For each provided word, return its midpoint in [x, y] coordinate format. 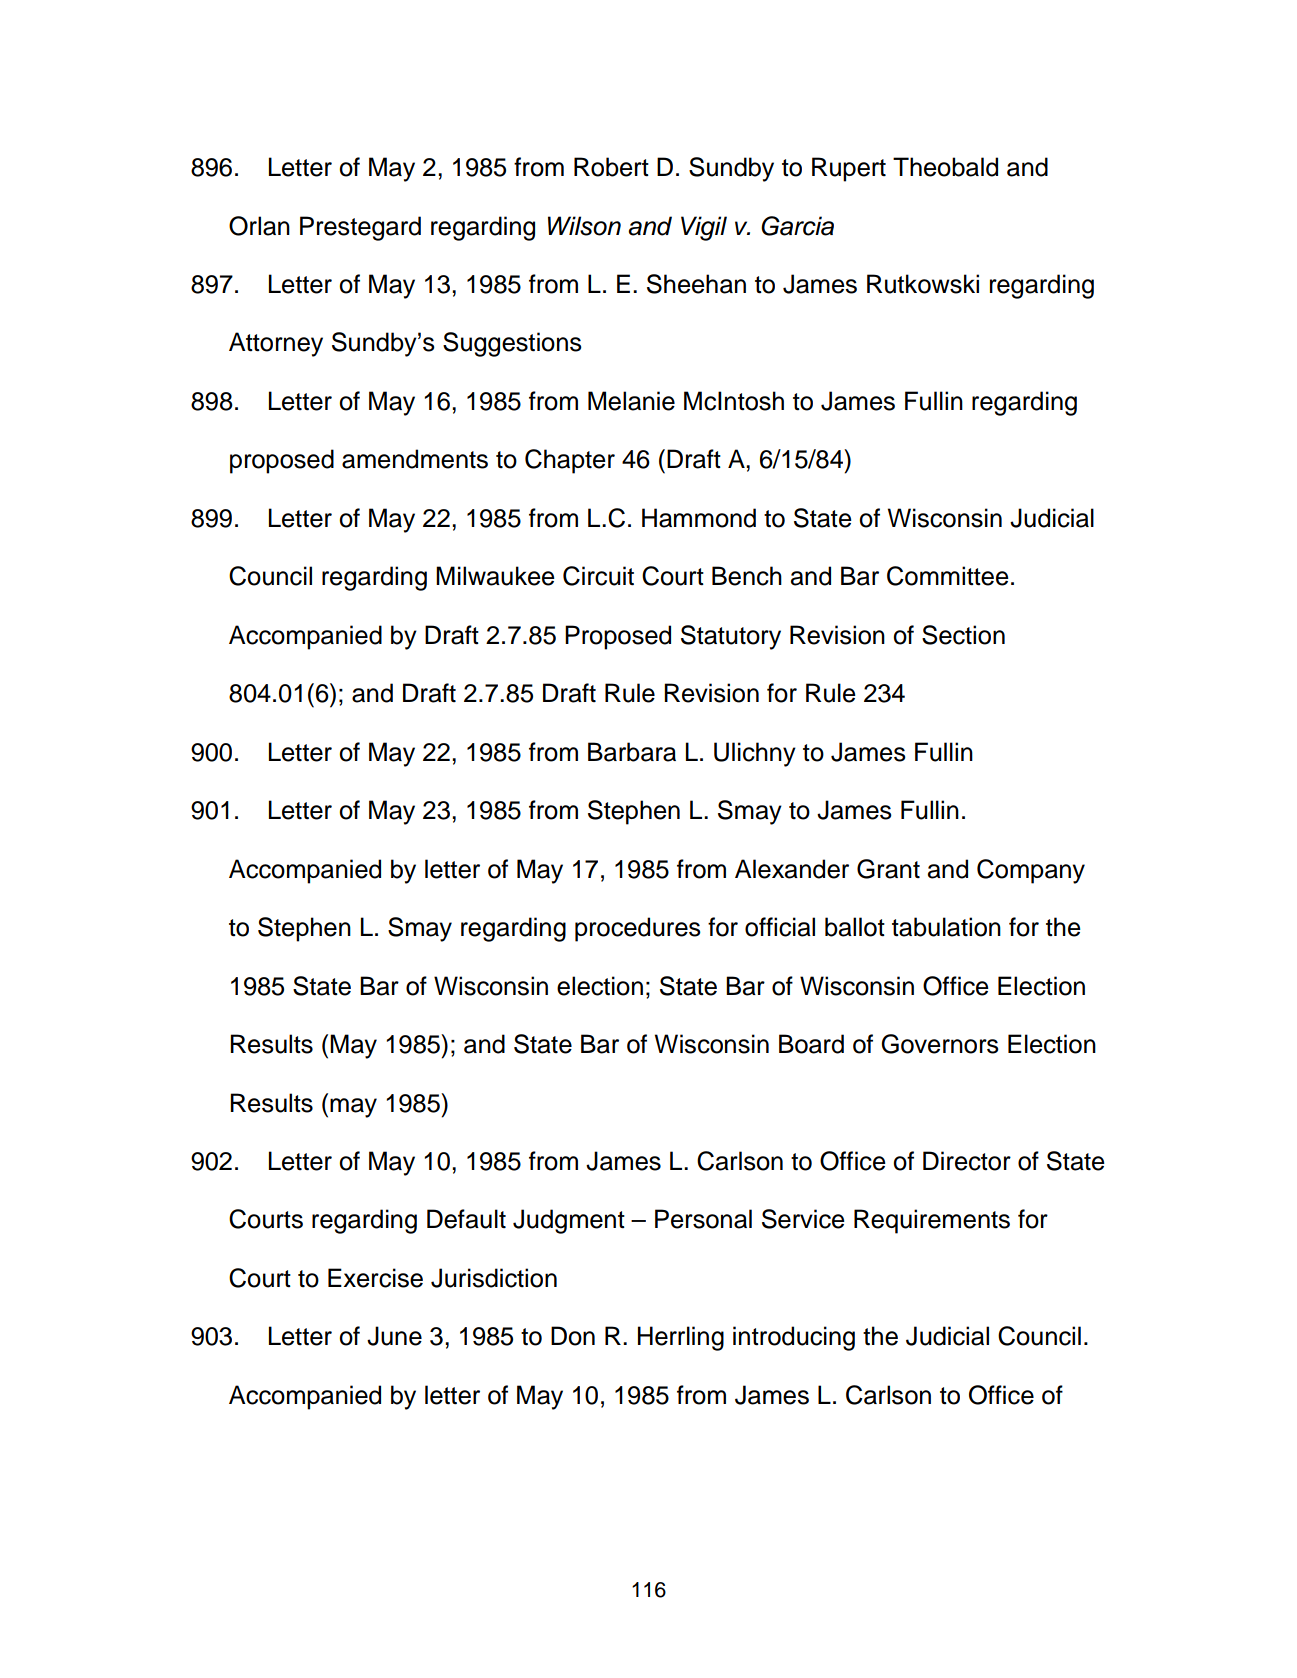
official [780, 927]
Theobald [945, 167]
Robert [611, 167]
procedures [638, 929]
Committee [948, 576]
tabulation [946, 927]
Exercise [375, 1278]
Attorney [276, 344]
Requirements [932, 1221]
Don [573, 1336]
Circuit [598, 576]
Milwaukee [495, 576]
